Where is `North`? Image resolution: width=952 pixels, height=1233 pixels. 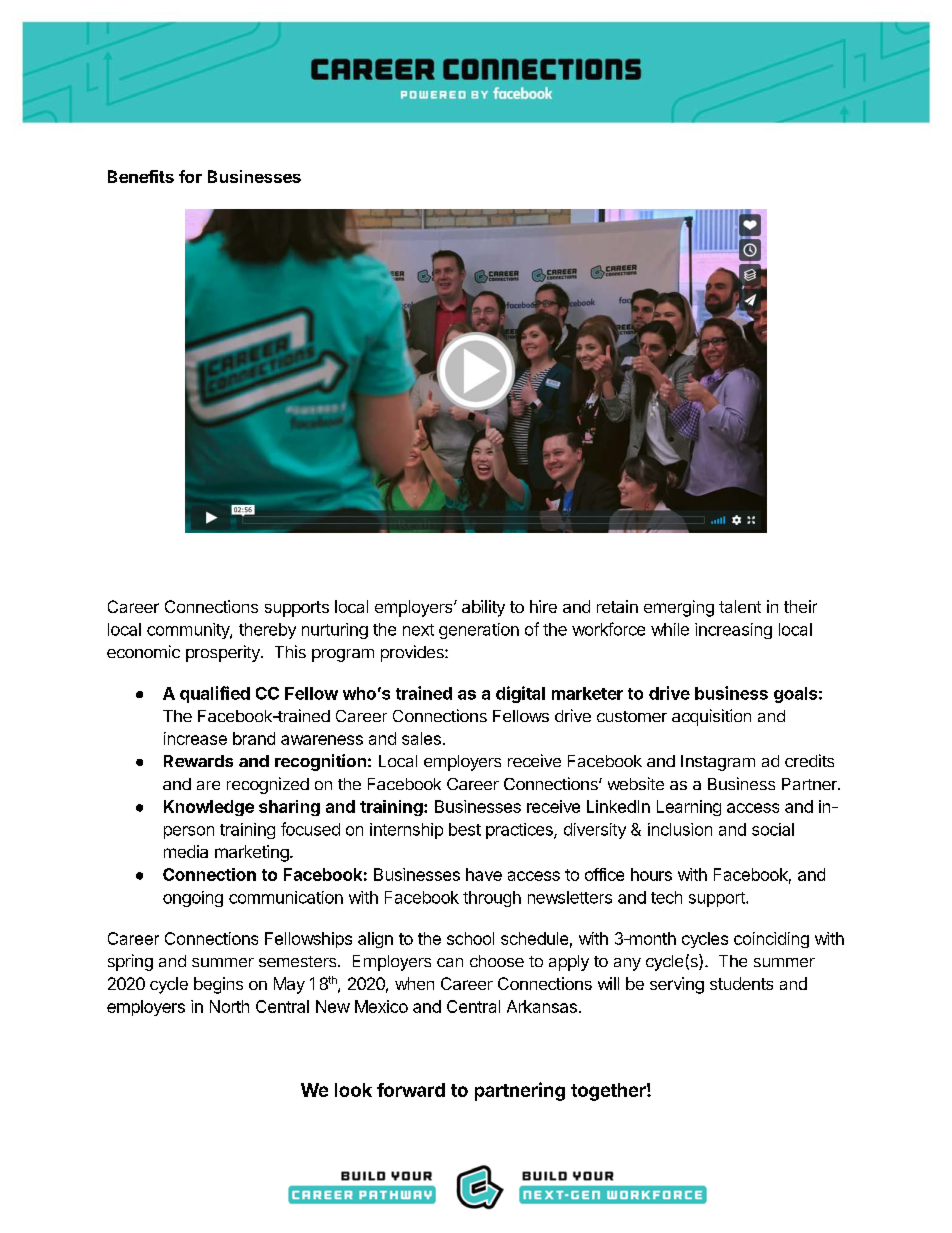
North is located at coordinates (229, 1006).
